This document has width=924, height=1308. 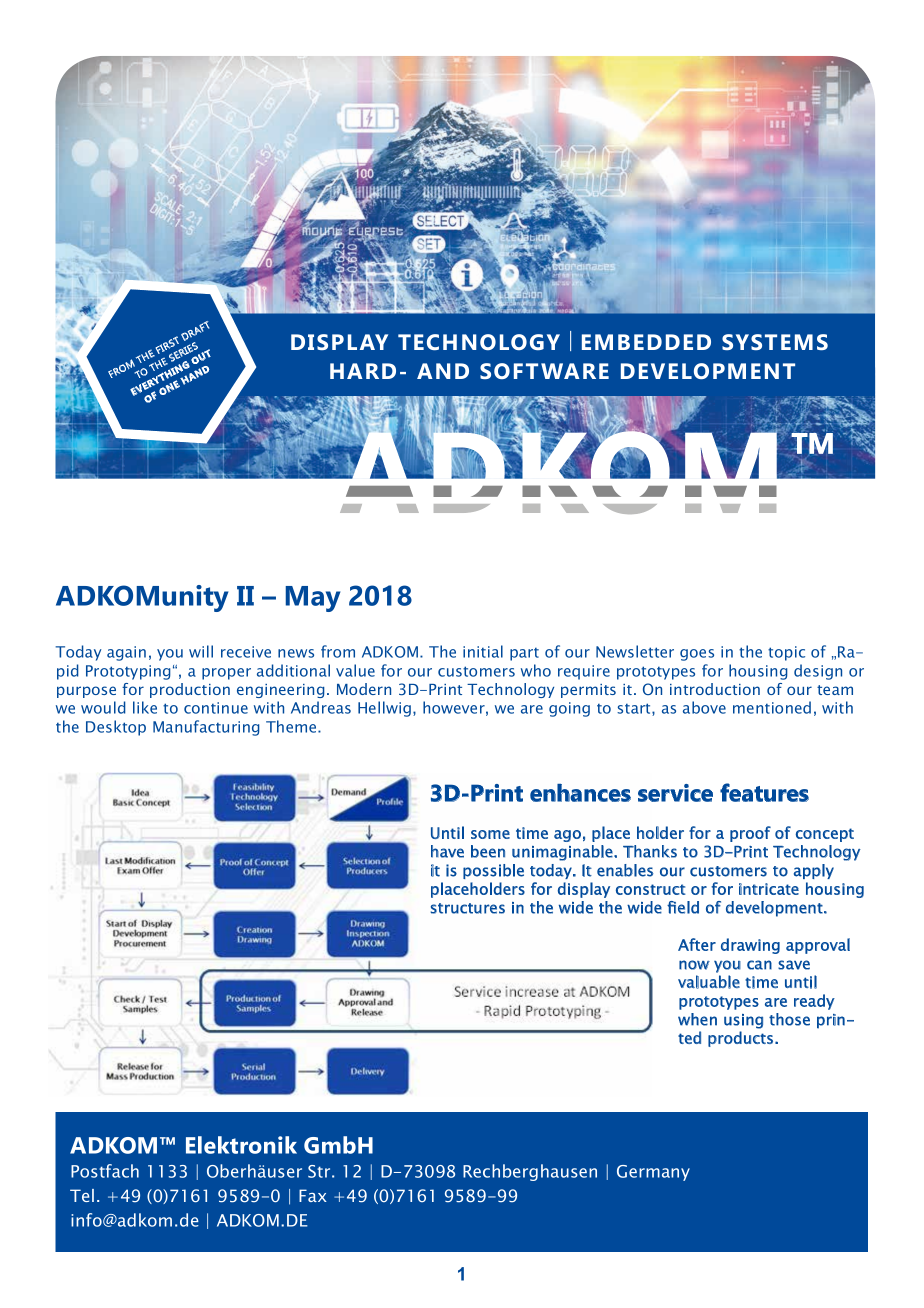 What do you see at coordinates (544, 371) in the document?
I see `SOFTWARE` at bounding box center [544, 371].
